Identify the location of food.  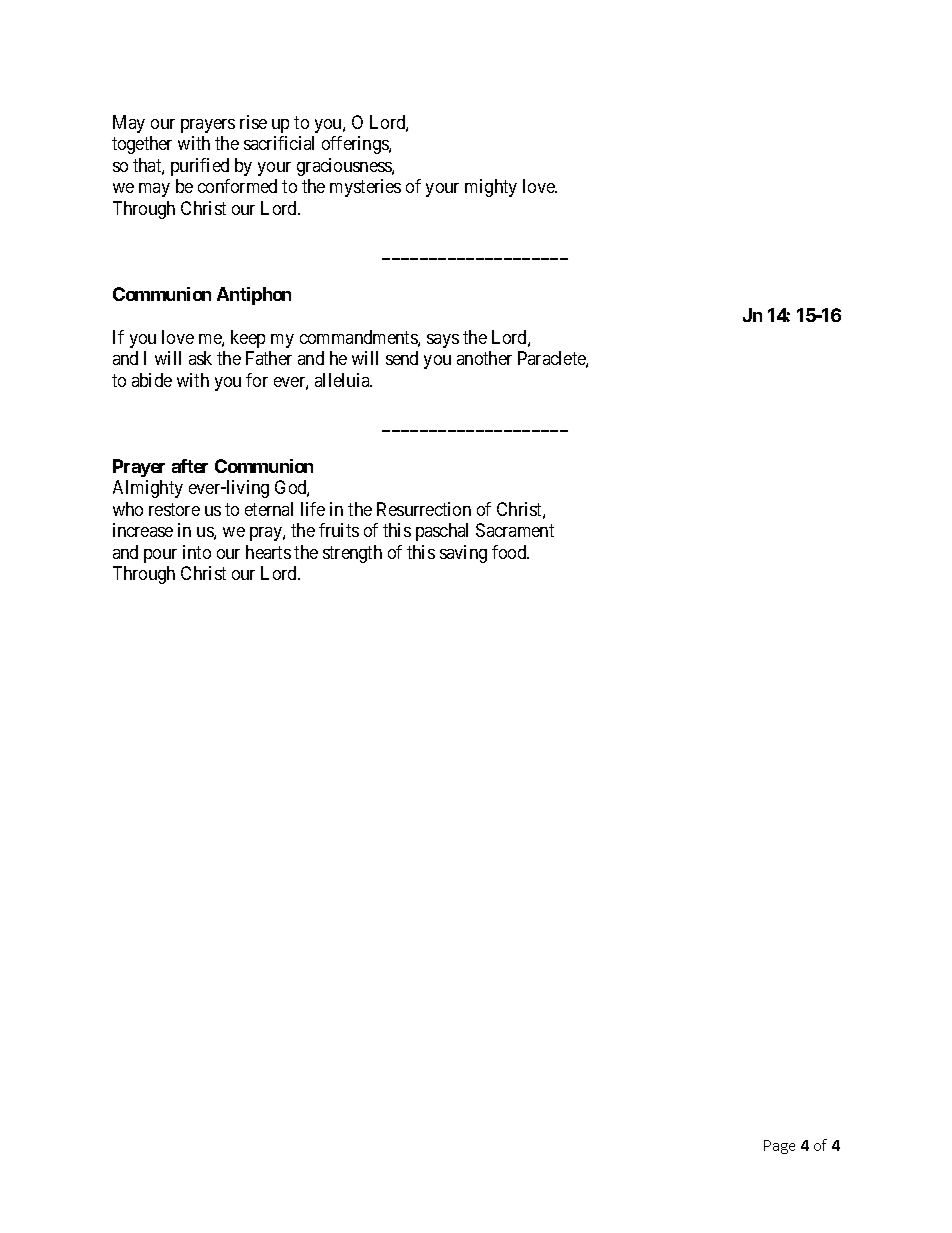
(510, 552).
